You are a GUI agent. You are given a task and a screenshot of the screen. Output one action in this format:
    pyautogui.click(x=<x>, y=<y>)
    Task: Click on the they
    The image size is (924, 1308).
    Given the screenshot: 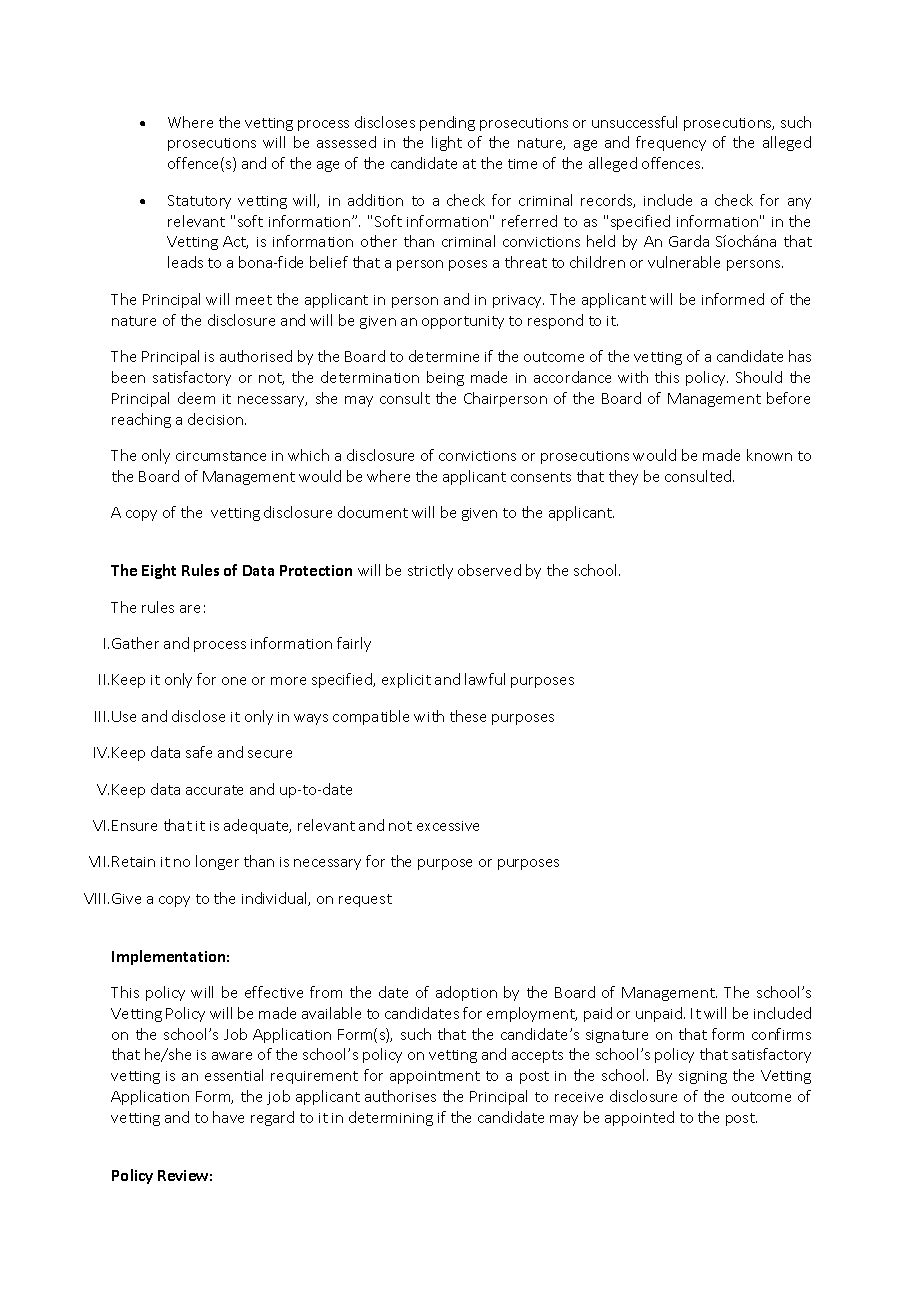 What is the action you would take?
    pyautogui.click(x=623, y=477)
